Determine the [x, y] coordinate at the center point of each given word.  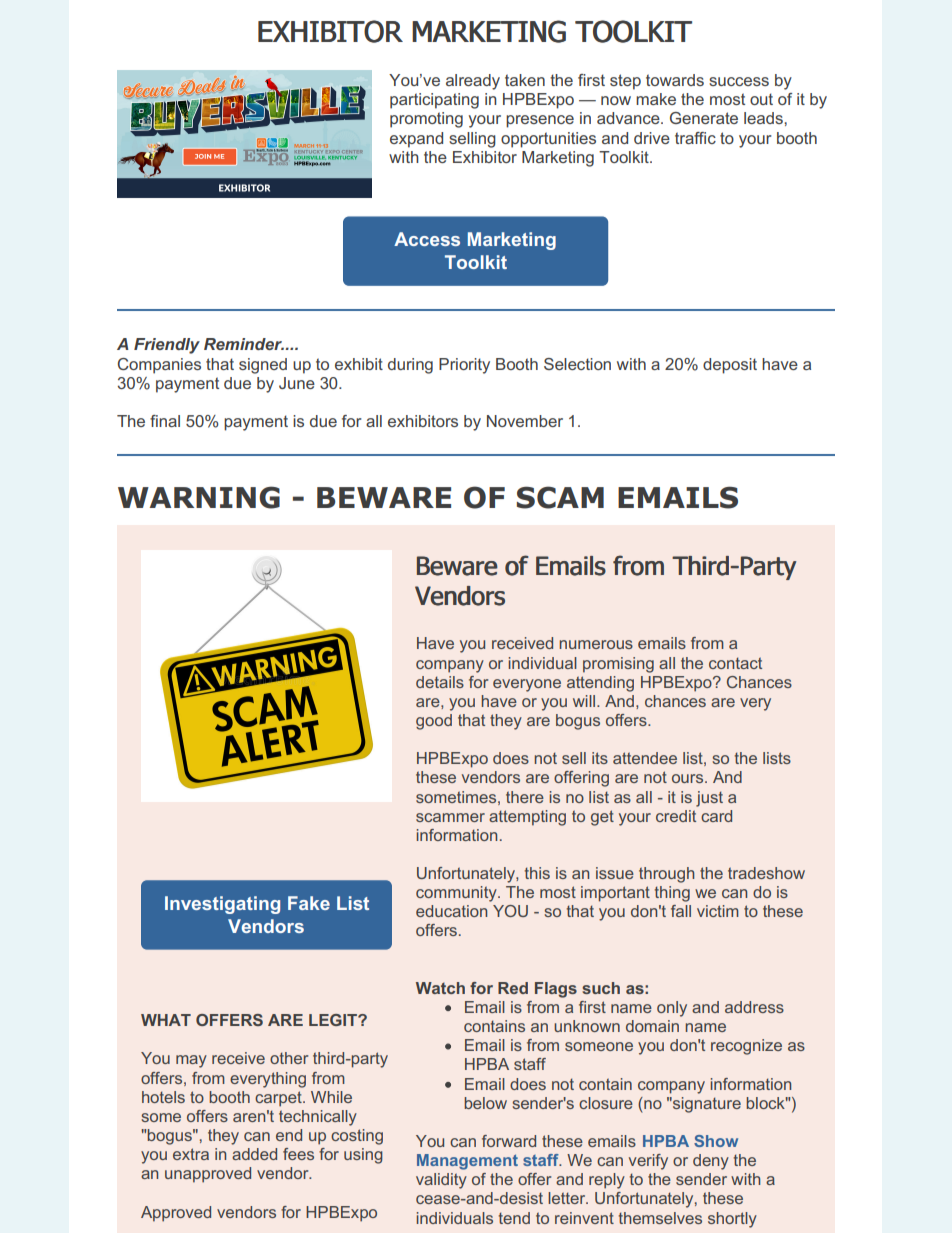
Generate [704, 118]
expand [416, 140]
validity [441, 1181]
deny [711, 1162]
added [254, 1154]
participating [434, 101]
